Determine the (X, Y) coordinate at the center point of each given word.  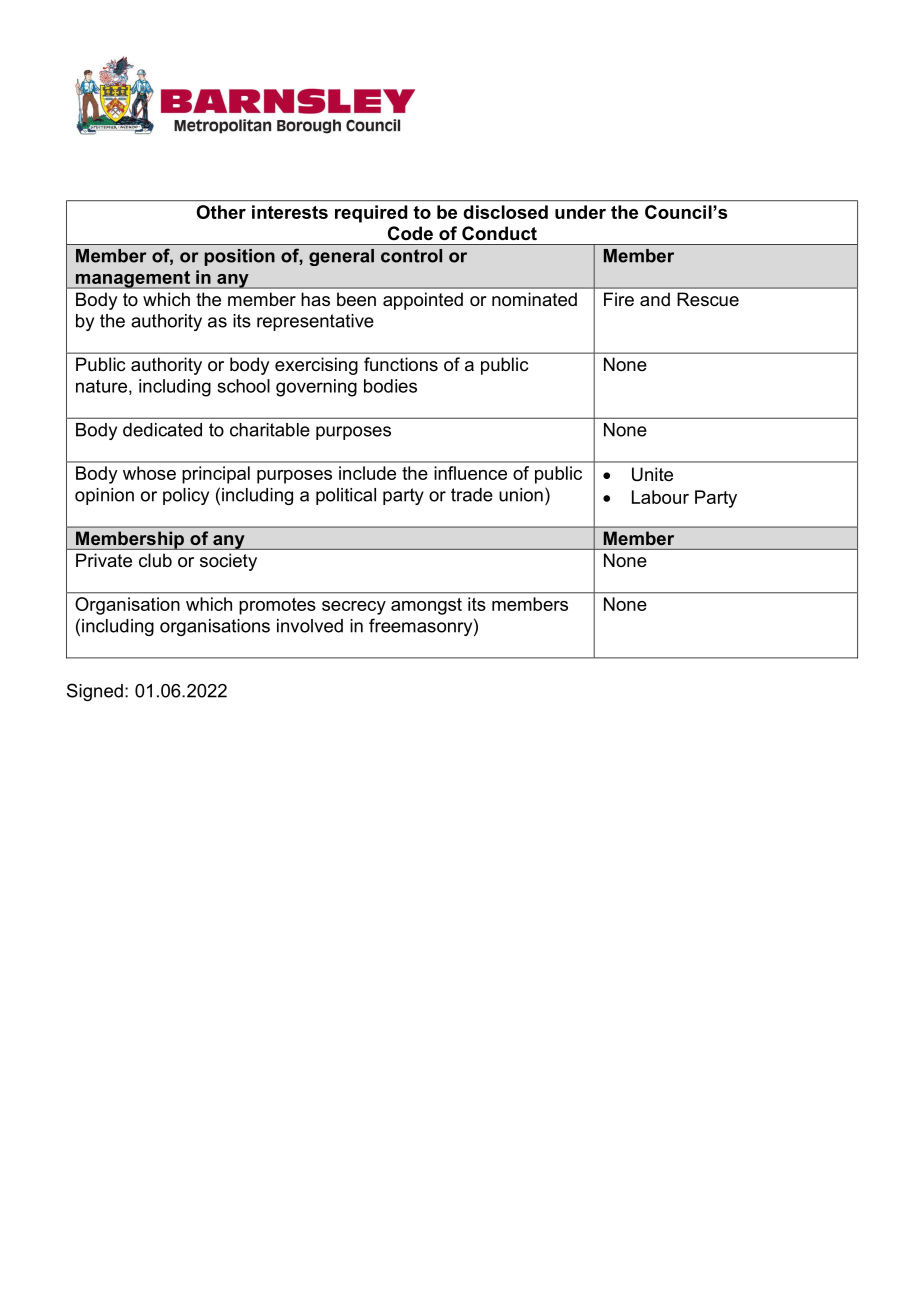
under (580, 212)
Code (410, 233)
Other (221, 212)
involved (310, 626)
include (367, 473)
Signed (95, 692)
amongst (426, 606)
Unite (652, 474)
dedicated (162, 430)
